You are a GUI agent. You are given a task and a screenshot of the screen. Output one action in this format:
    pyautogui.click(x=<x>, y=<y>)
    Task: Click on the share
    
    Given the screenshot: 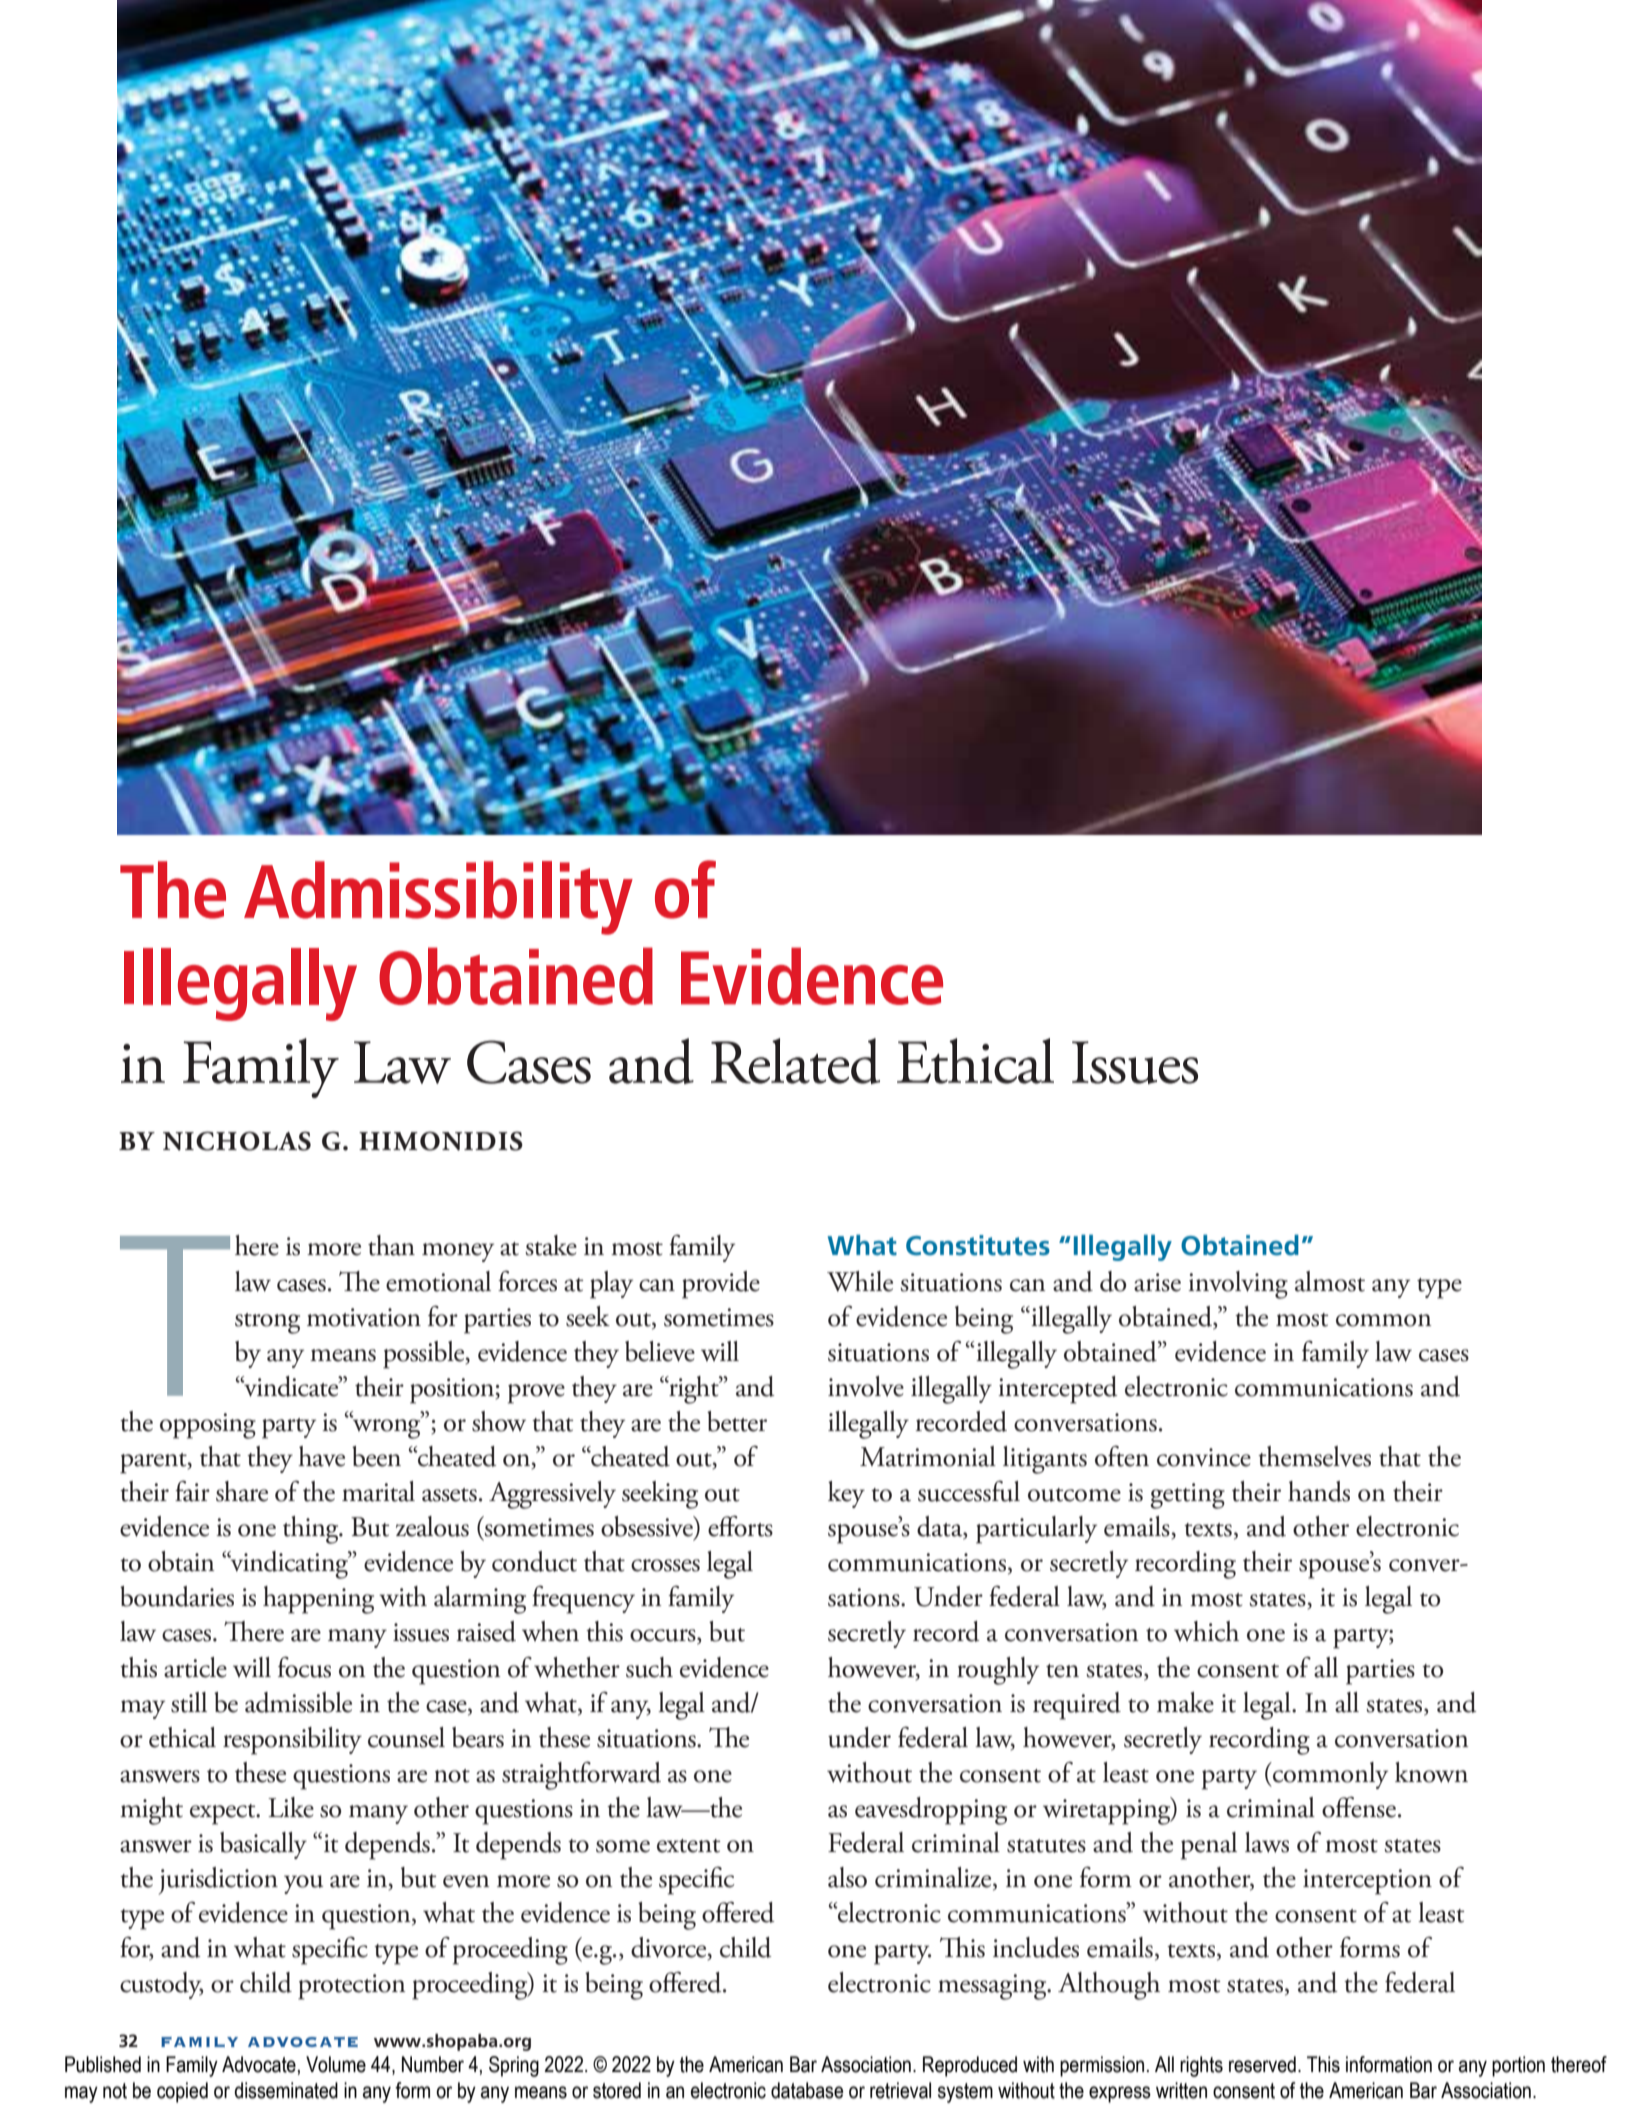 What is the action you would take?
    pyautogui.click(x=242, y=1491)
